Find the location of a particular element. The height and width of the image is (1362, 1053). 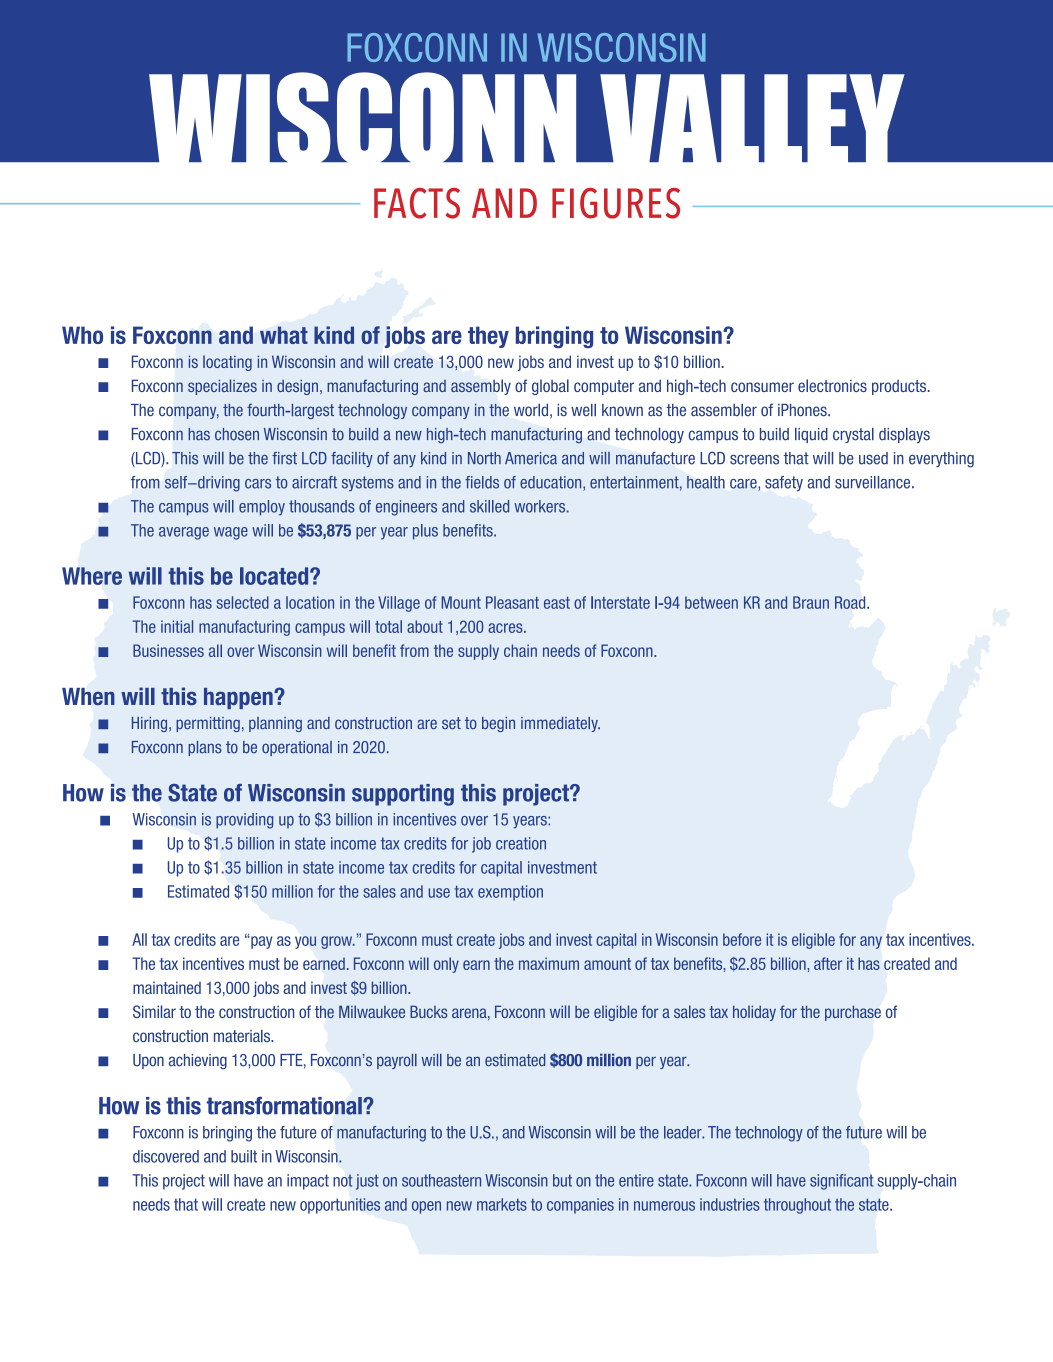

built is located at coordinates (244, 1156).
